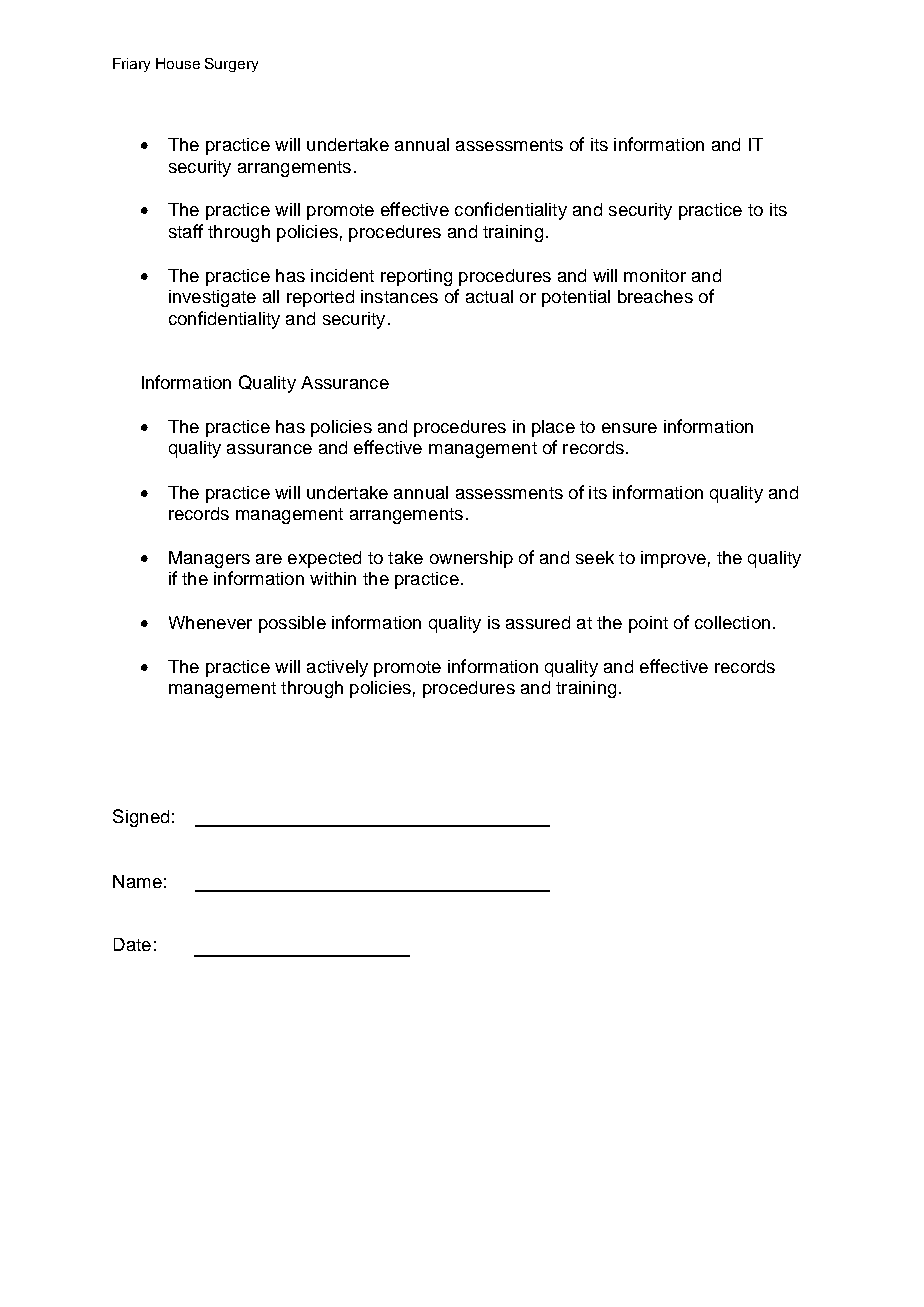 Image resolution: width=924 pixels, height=1307 pixels. Describe the element at coordinates (416, 277) in the image. I see `reporting` at that location.
